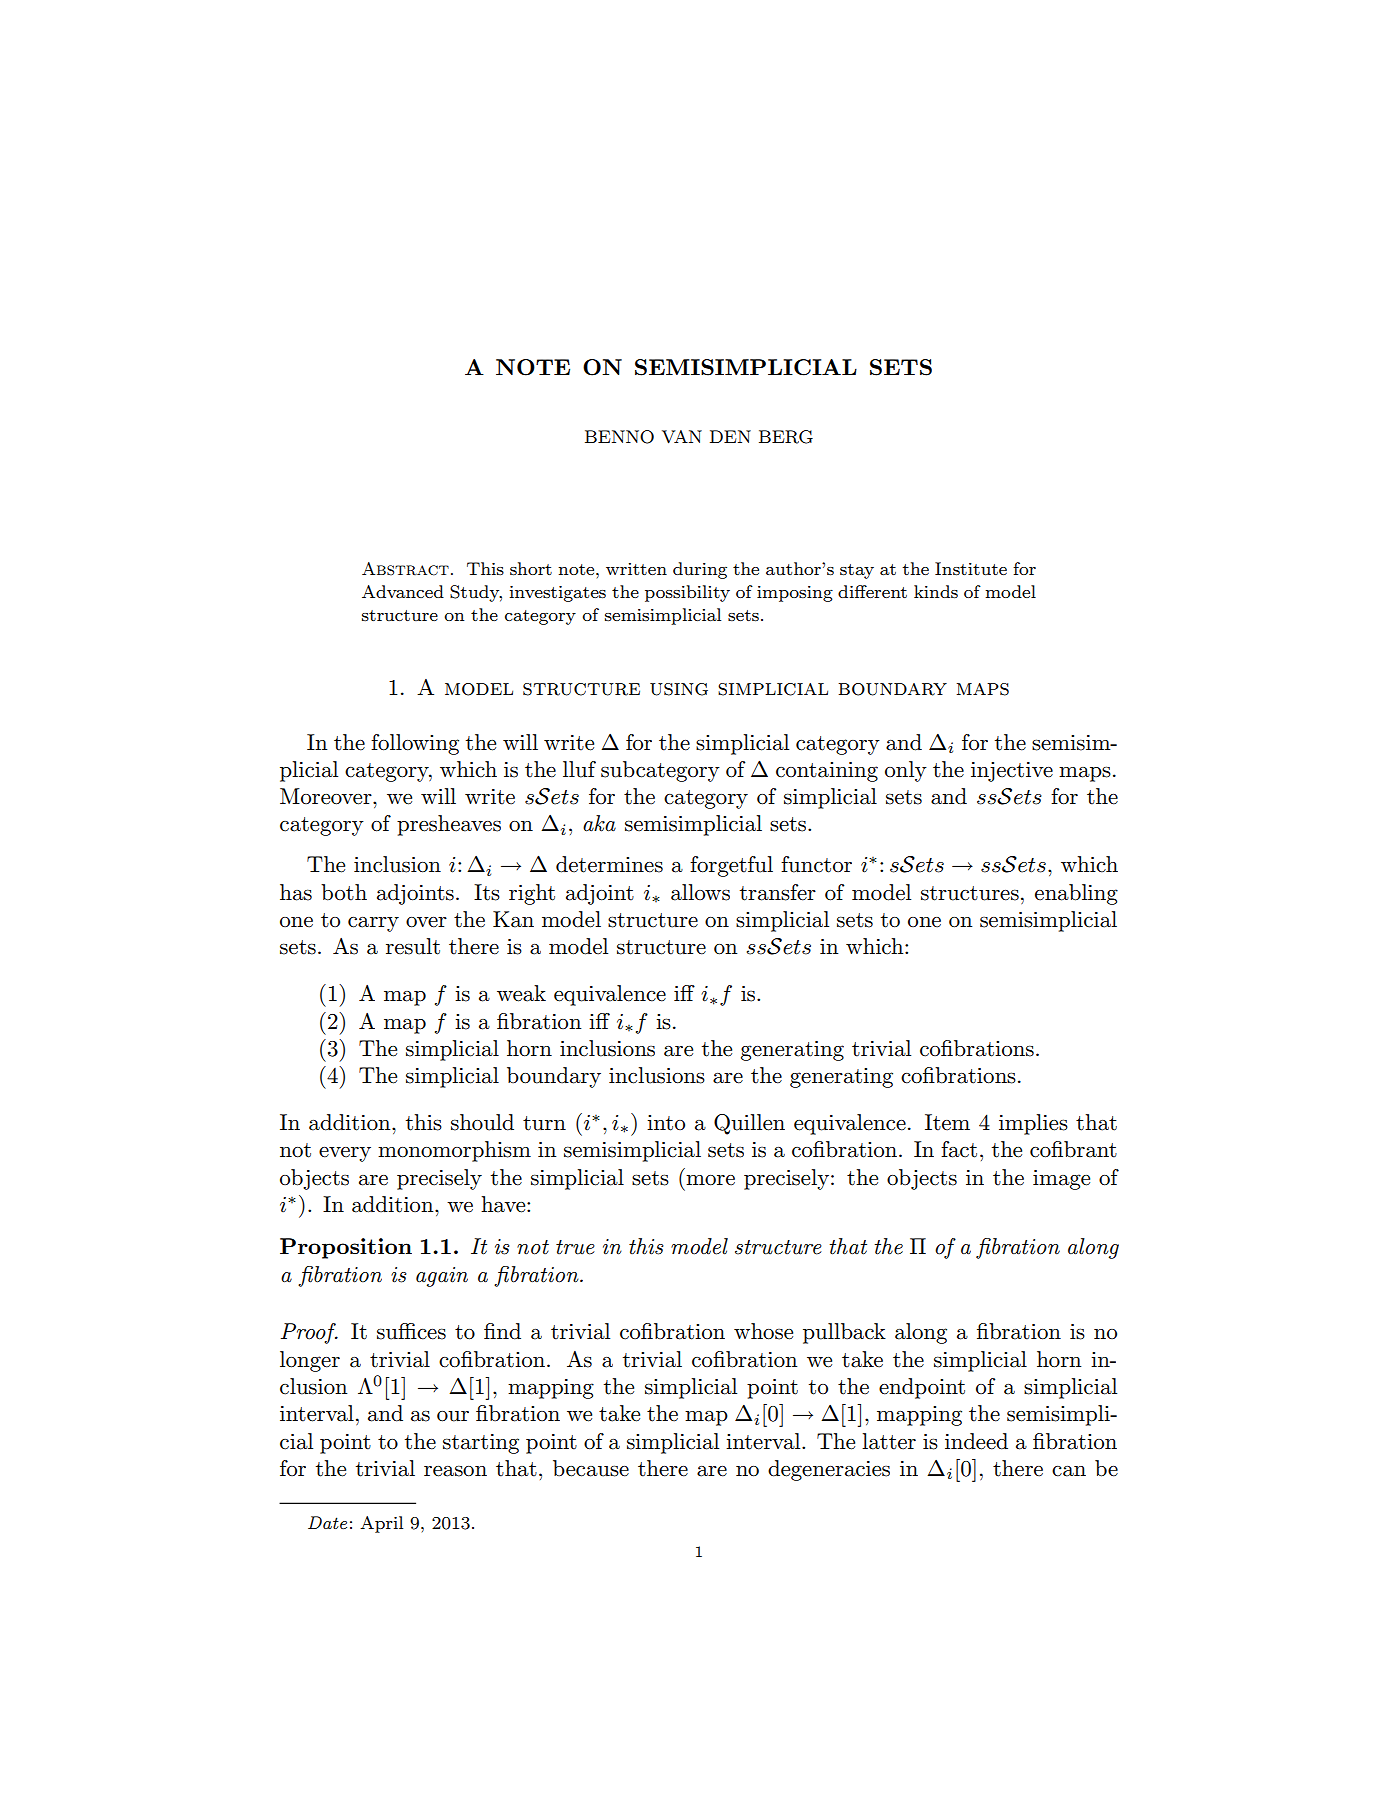 The width and height of the screenshot is (1398, 1809). Describe the element at coordinates (381, 1524) in the screenshot. I see `April` at that location.
